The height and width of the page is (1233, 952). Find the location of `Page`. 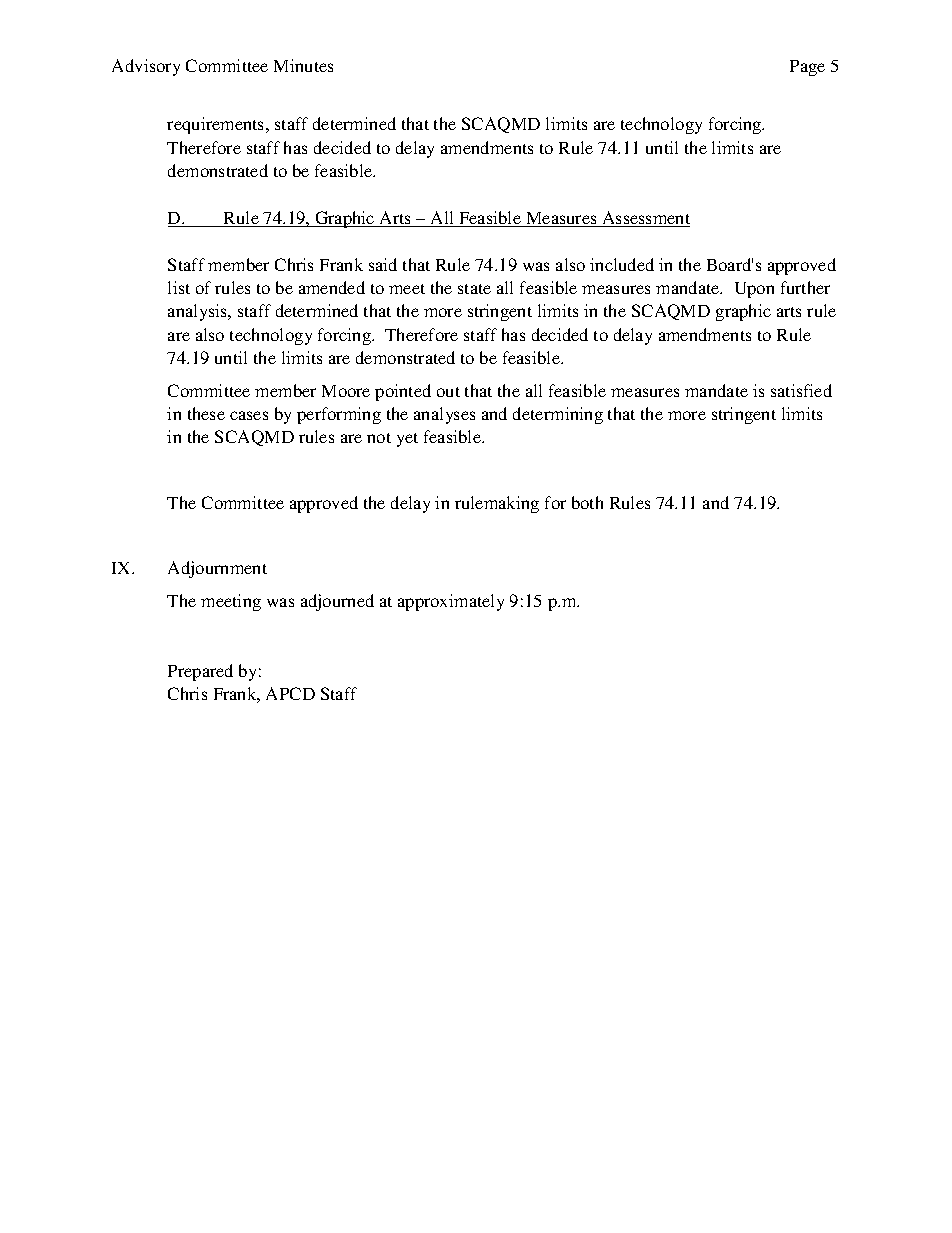

Page is located at coordinates (807, 68).
